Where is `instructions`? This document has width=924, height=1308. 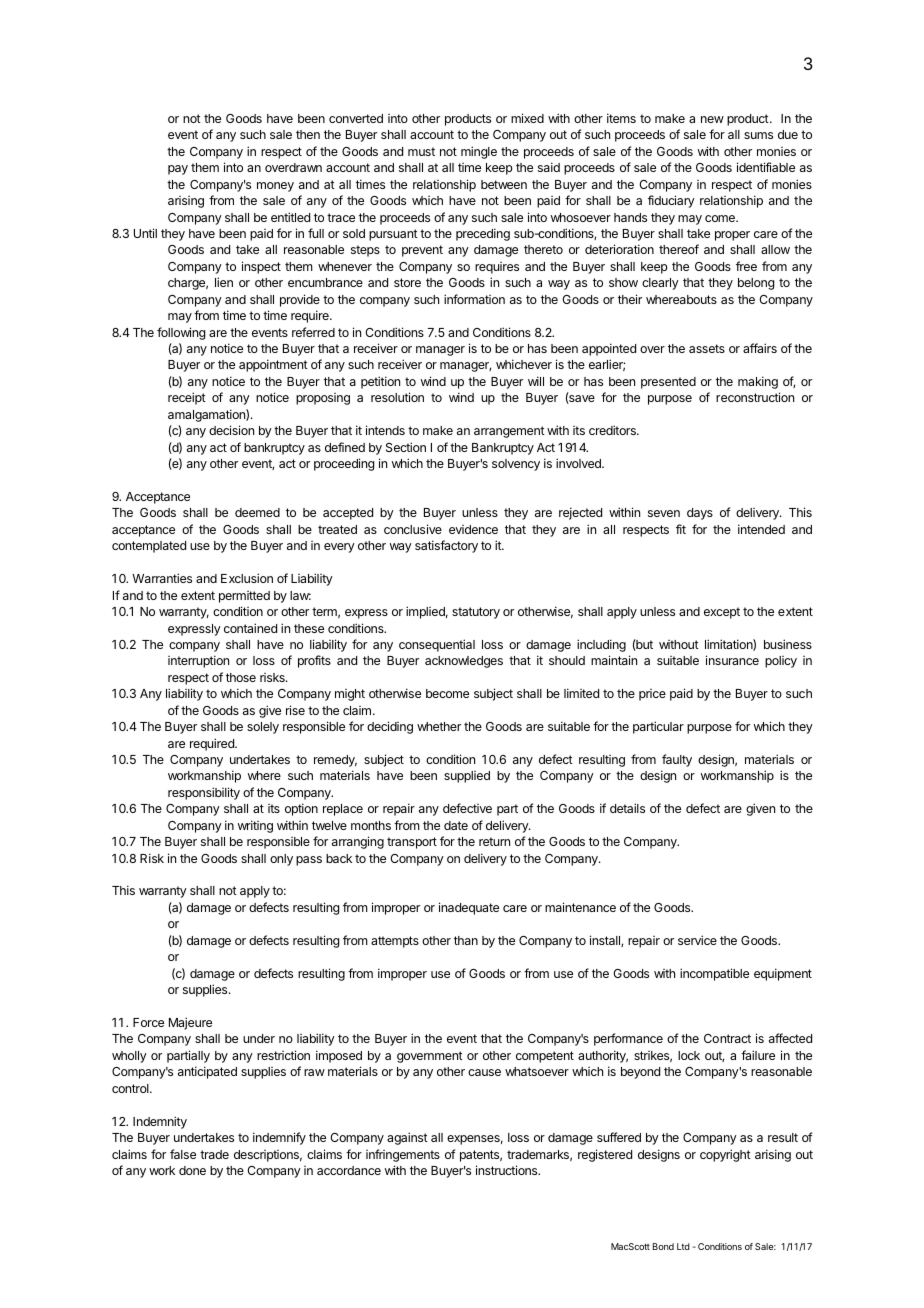
instructions is located at coordinates (508, 1170).
